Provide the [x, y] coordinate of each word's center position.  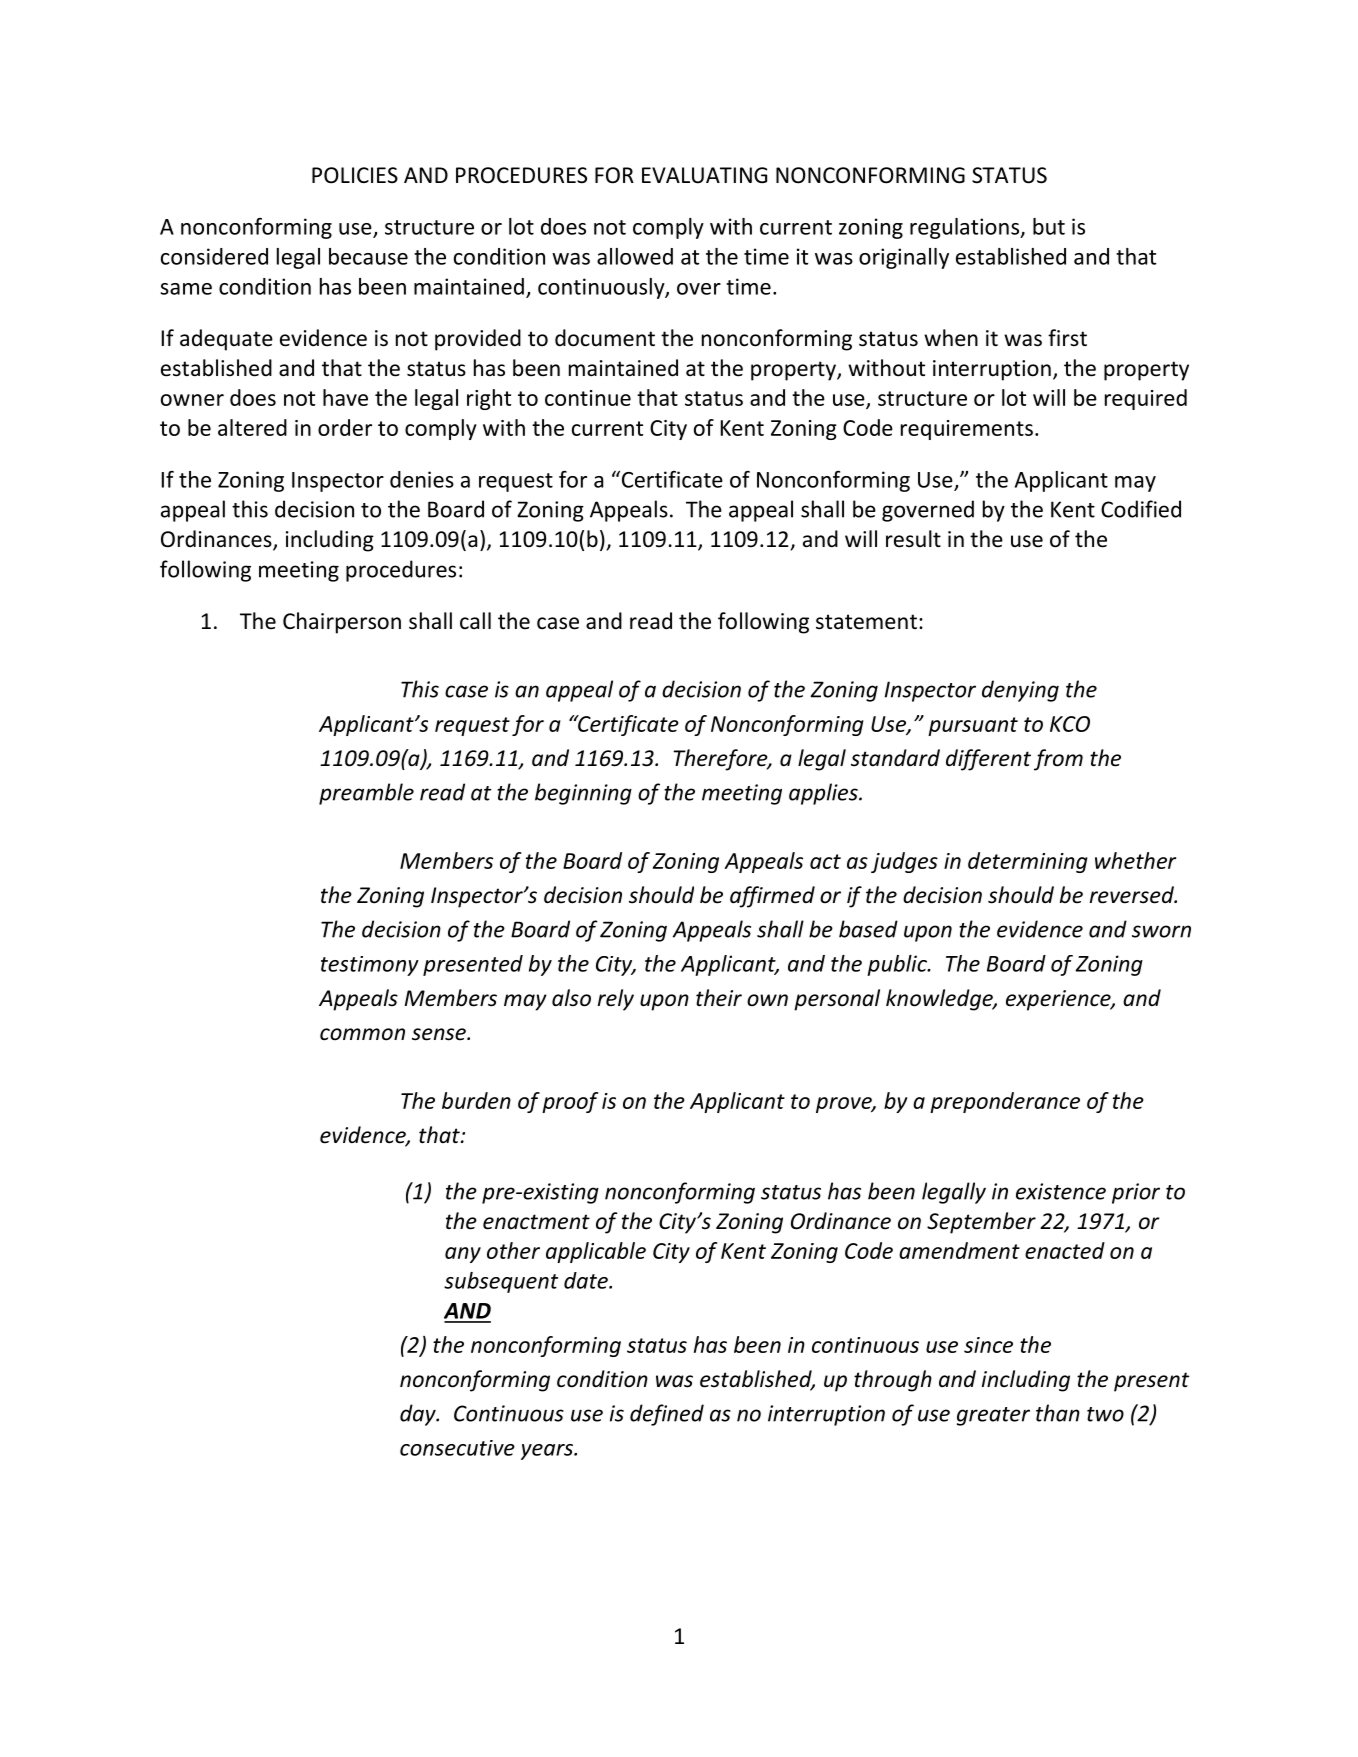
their [719, 998]
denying [1020, 691]
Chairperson [342, 623]
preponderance [1005, 1102]
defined [667, 1415]
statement [866, 622]
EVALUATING [704, 175]
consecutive [457, 1448]
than [1058, 1413]
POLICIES [355, 175]
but [1049, 226]
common [362, 1034]
